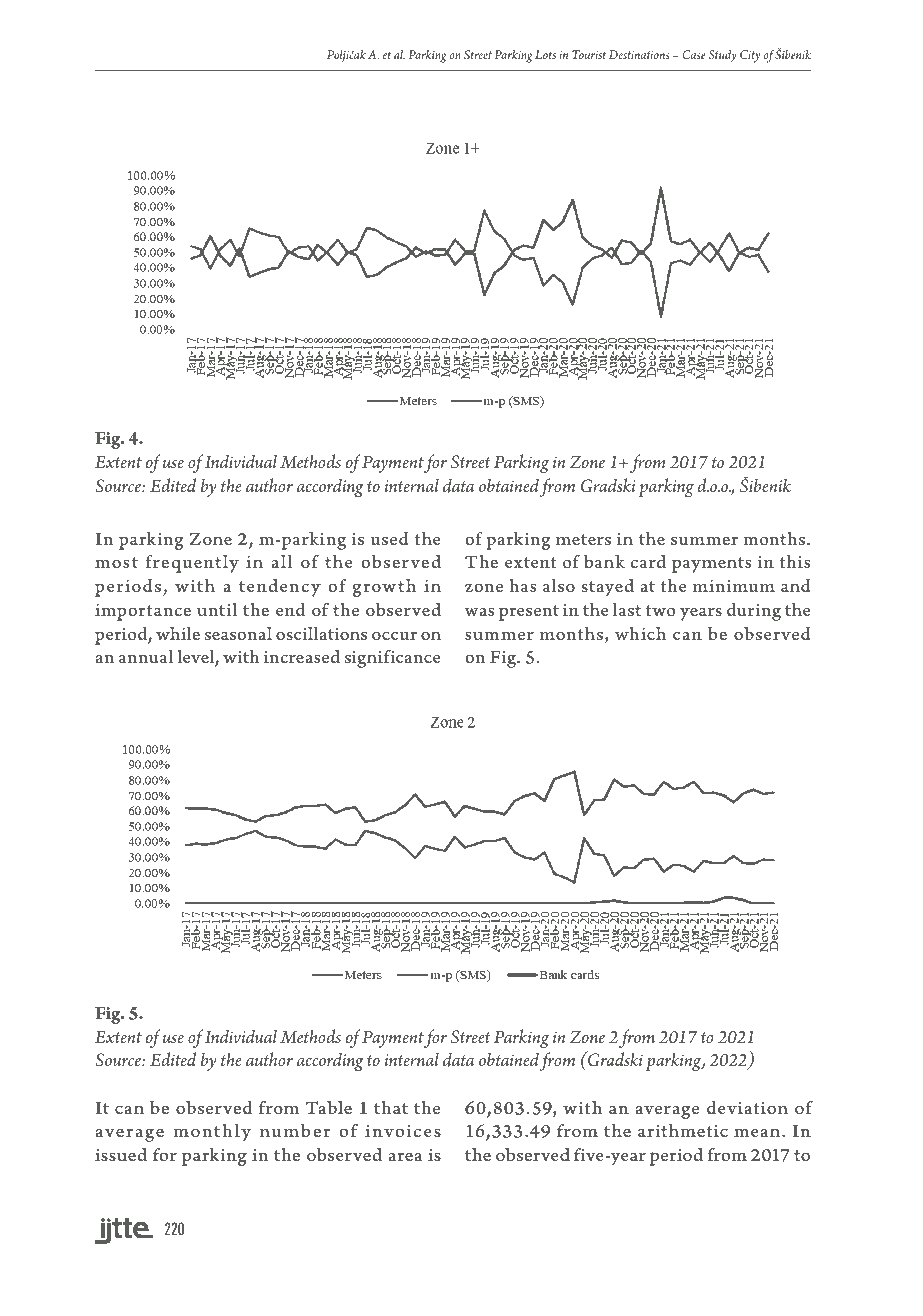 This screenshot has height=1316, width=923. I want to click on frequently, so click(192, 564).
